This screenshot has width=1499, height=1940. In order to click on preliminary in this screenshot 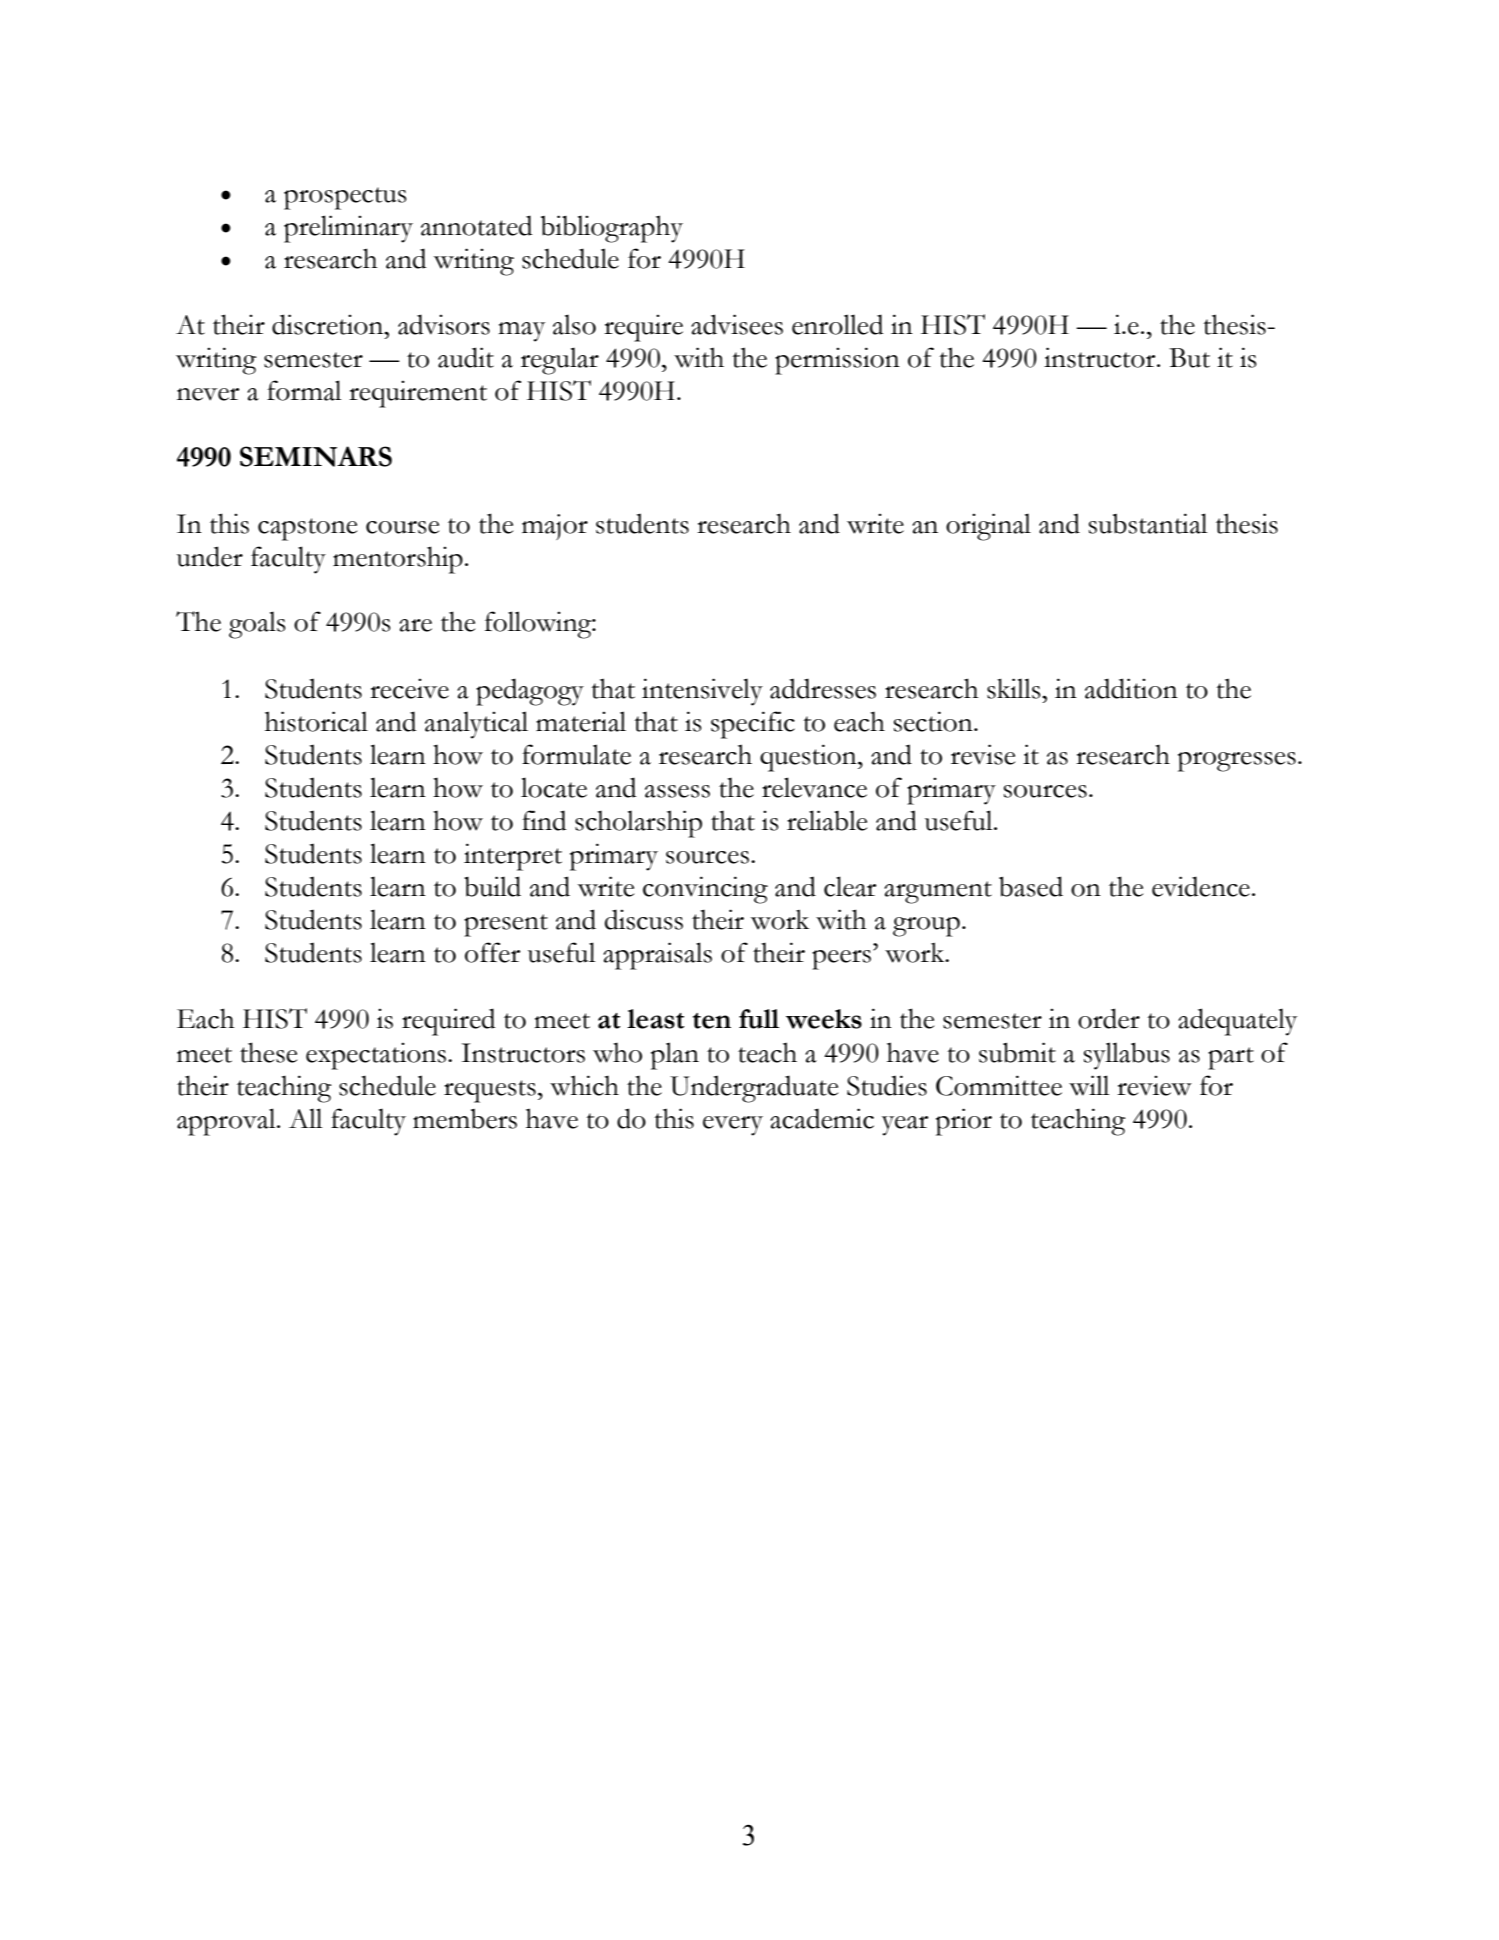, I will do `click(348, 229)`.
